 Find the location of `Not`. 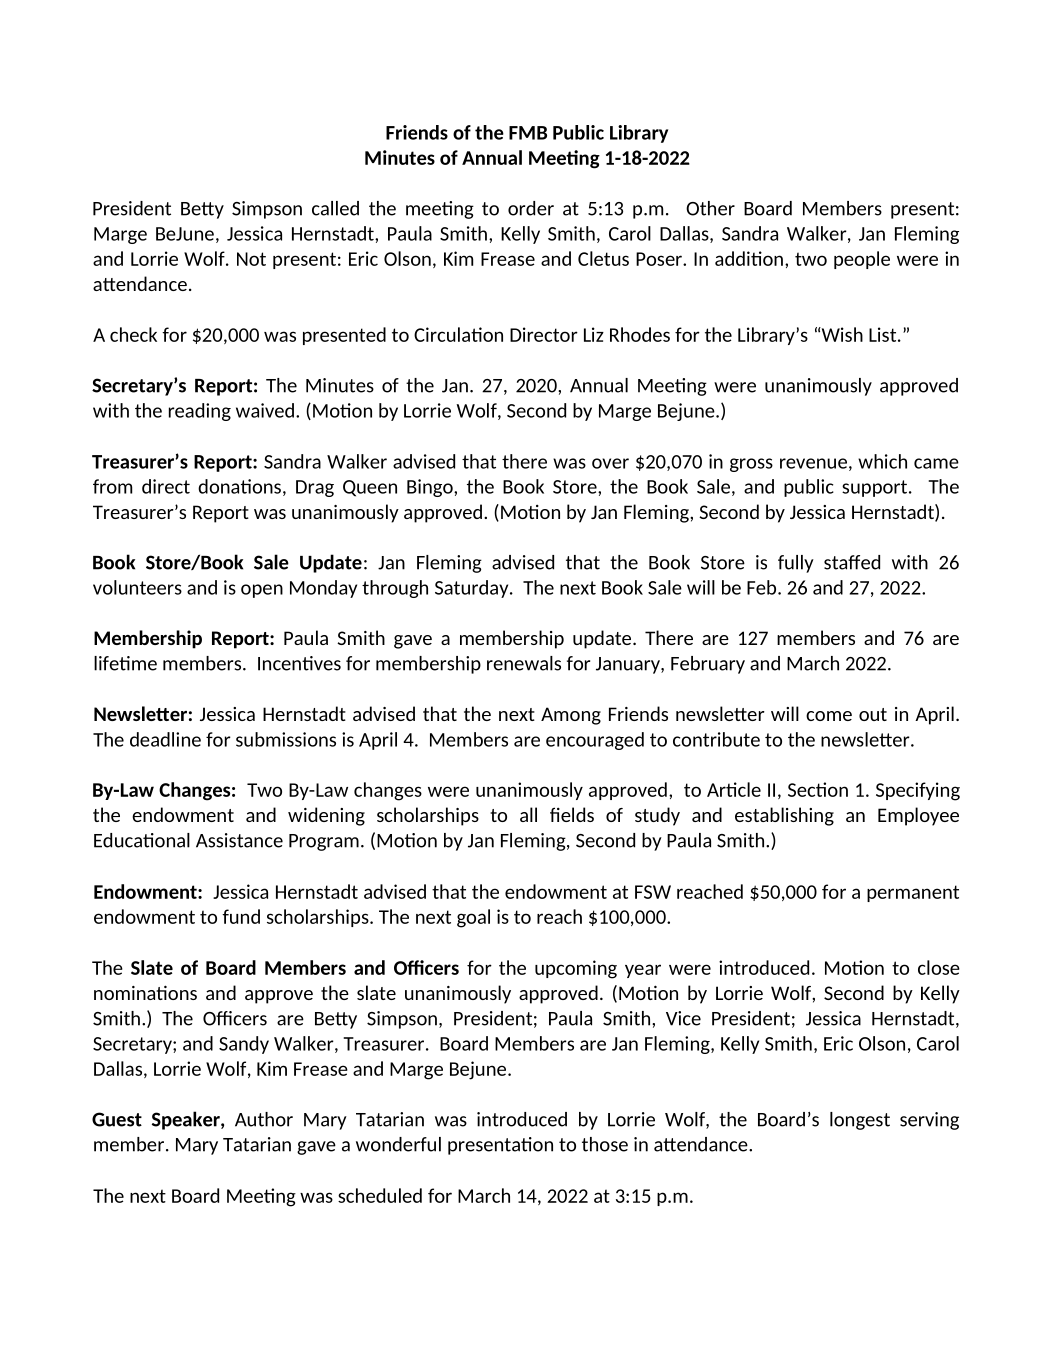

Not is located at coordinates (251, 259).
